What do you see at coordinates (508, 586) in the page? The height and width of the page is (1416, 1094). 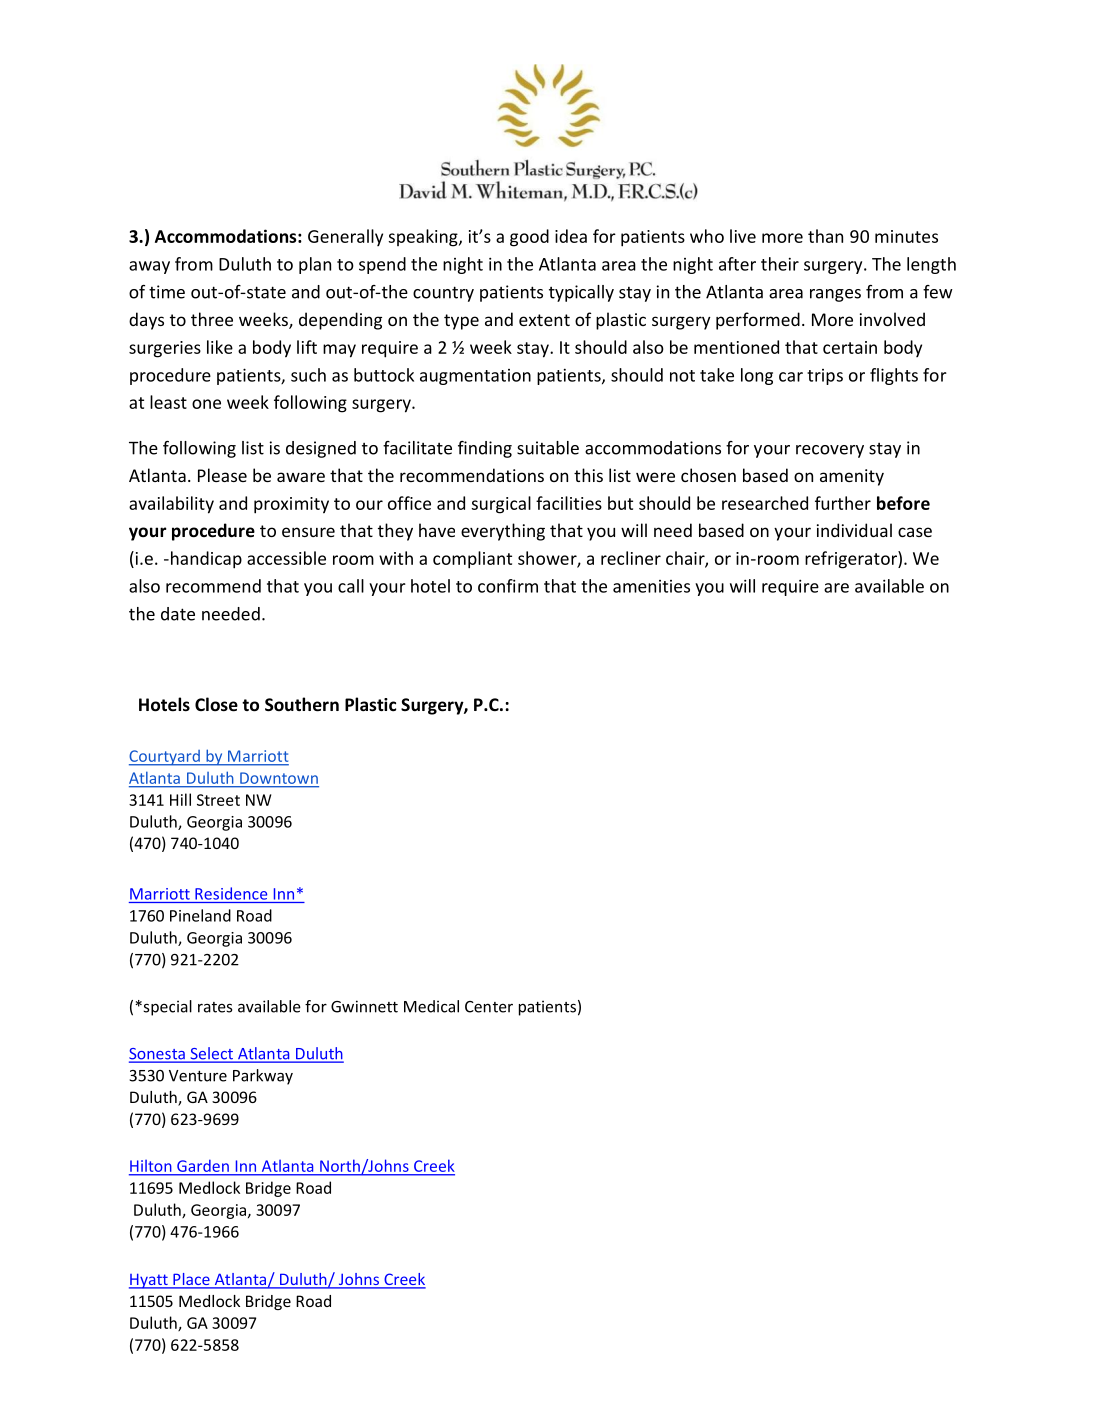 I see `confirm` at bounding box center [508, 586].
